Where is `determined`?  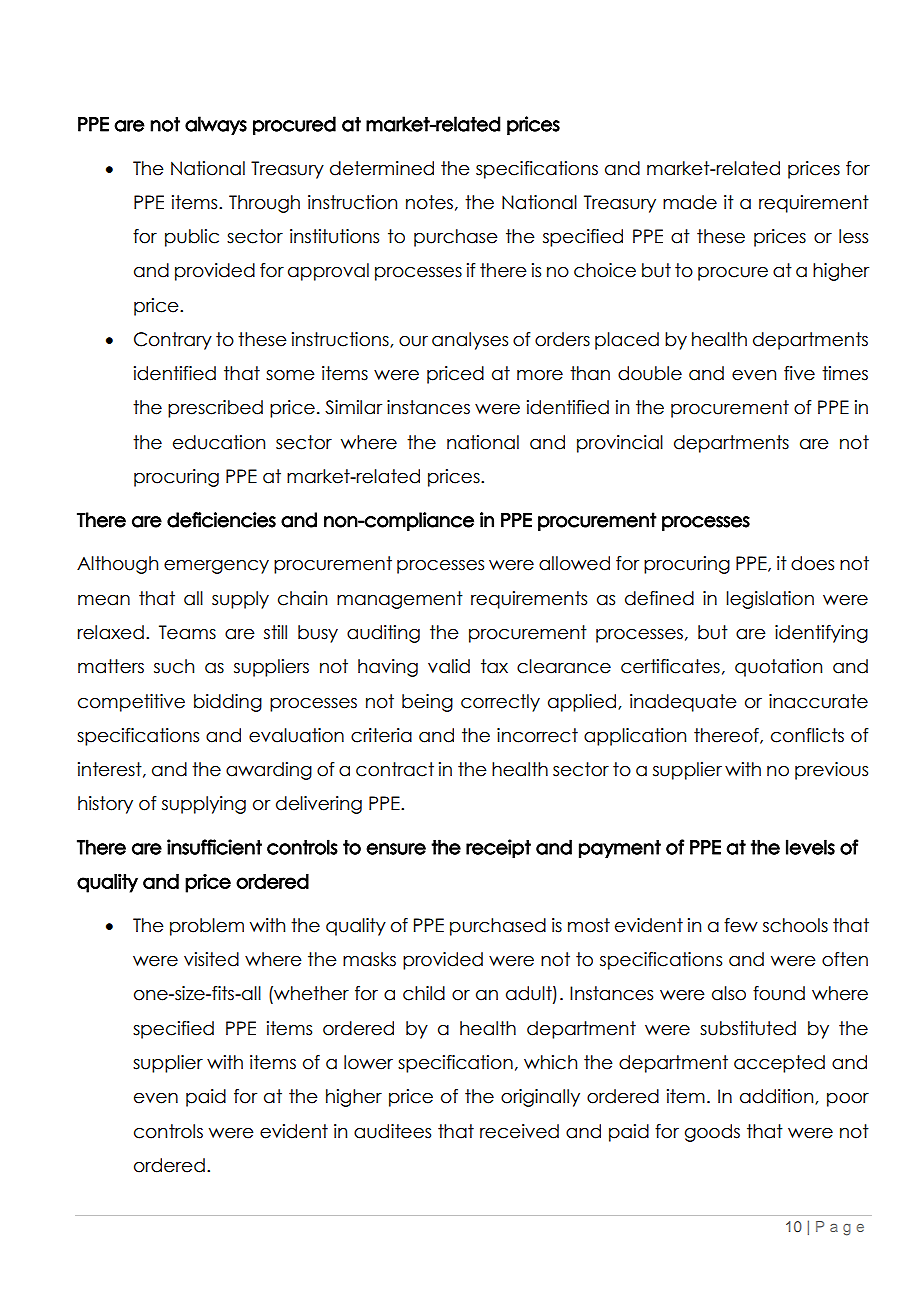
determined is located at coordinates (382, 168).
